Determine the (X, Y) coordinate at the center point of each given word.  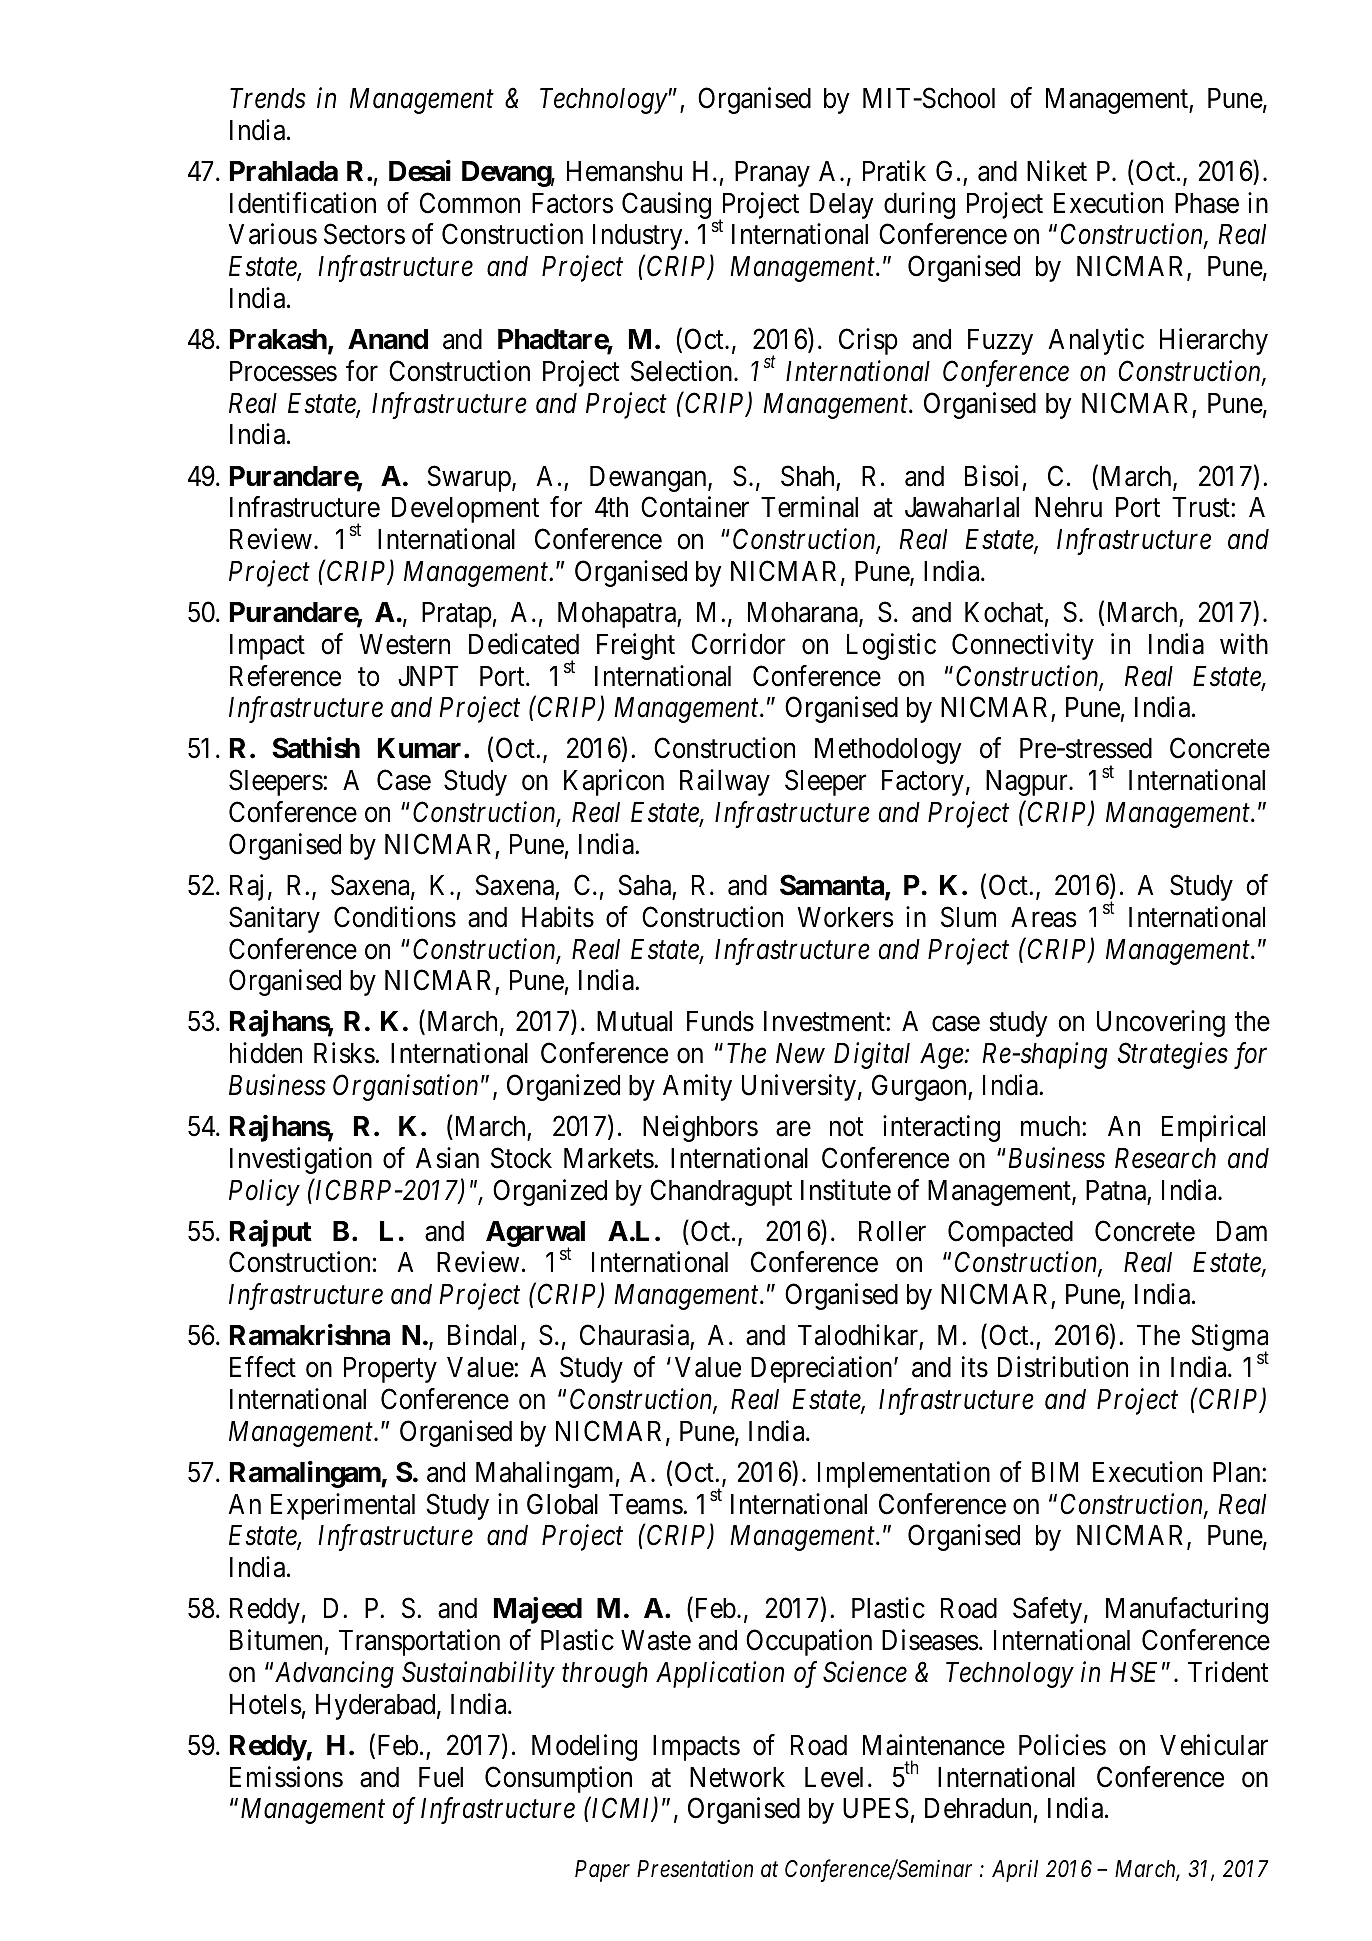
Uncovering (1161, 1023)
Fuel (441, 1777)
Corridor (738, 644)
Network (737, 1777)
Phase (1207, 203)
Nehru (1068, 507)
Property (390, 1370)
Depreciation (823, 1369)
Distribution (1063, 1367)
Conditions (395, 917)
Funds (720, 1021)
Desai (420, 171)
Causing (666, 205)
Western (404, 644)
